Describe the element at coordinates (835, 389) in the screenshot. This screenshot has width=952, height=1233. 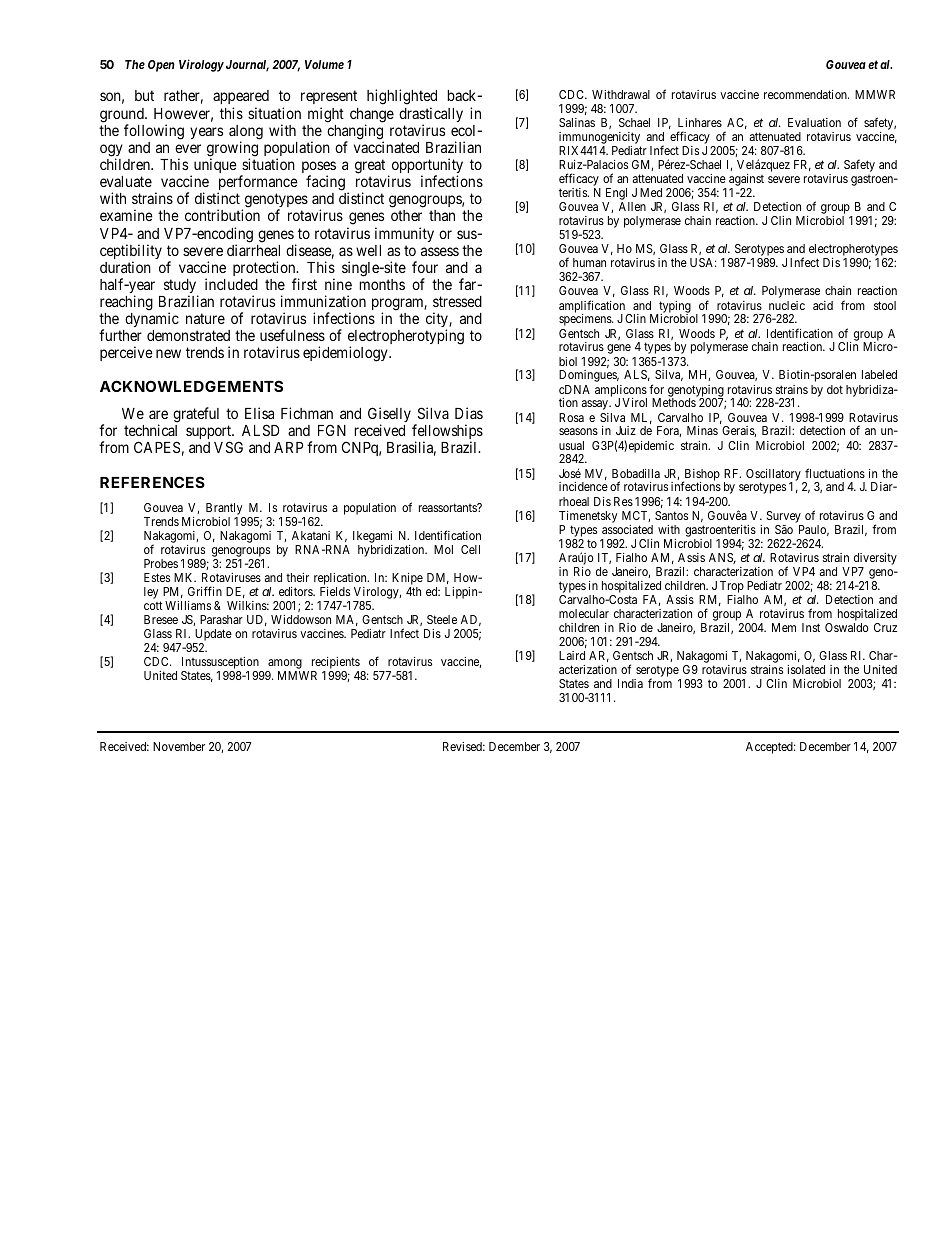
I see `dot` at that location.
